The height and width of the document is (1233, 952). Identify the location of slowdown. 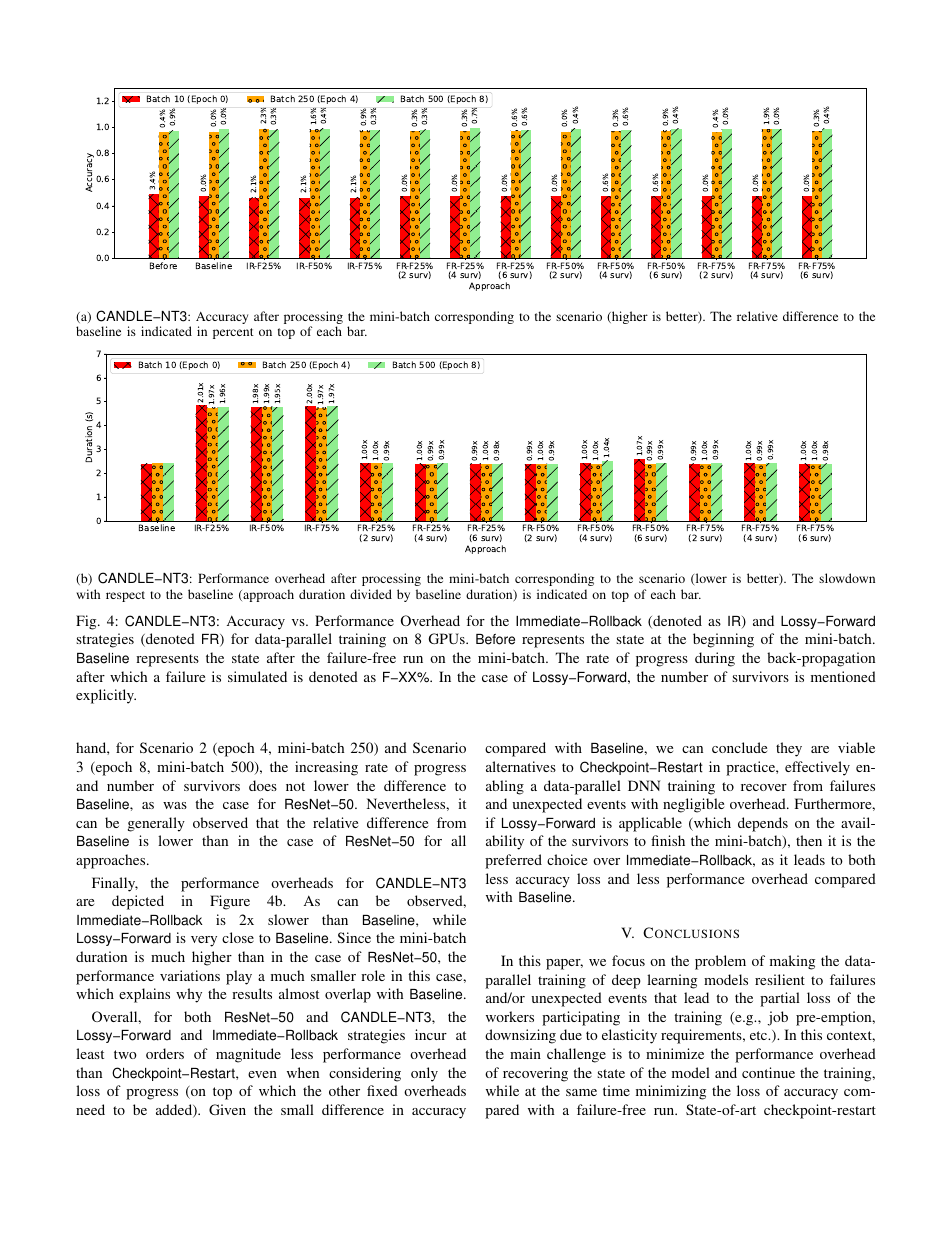
(847, 578).
